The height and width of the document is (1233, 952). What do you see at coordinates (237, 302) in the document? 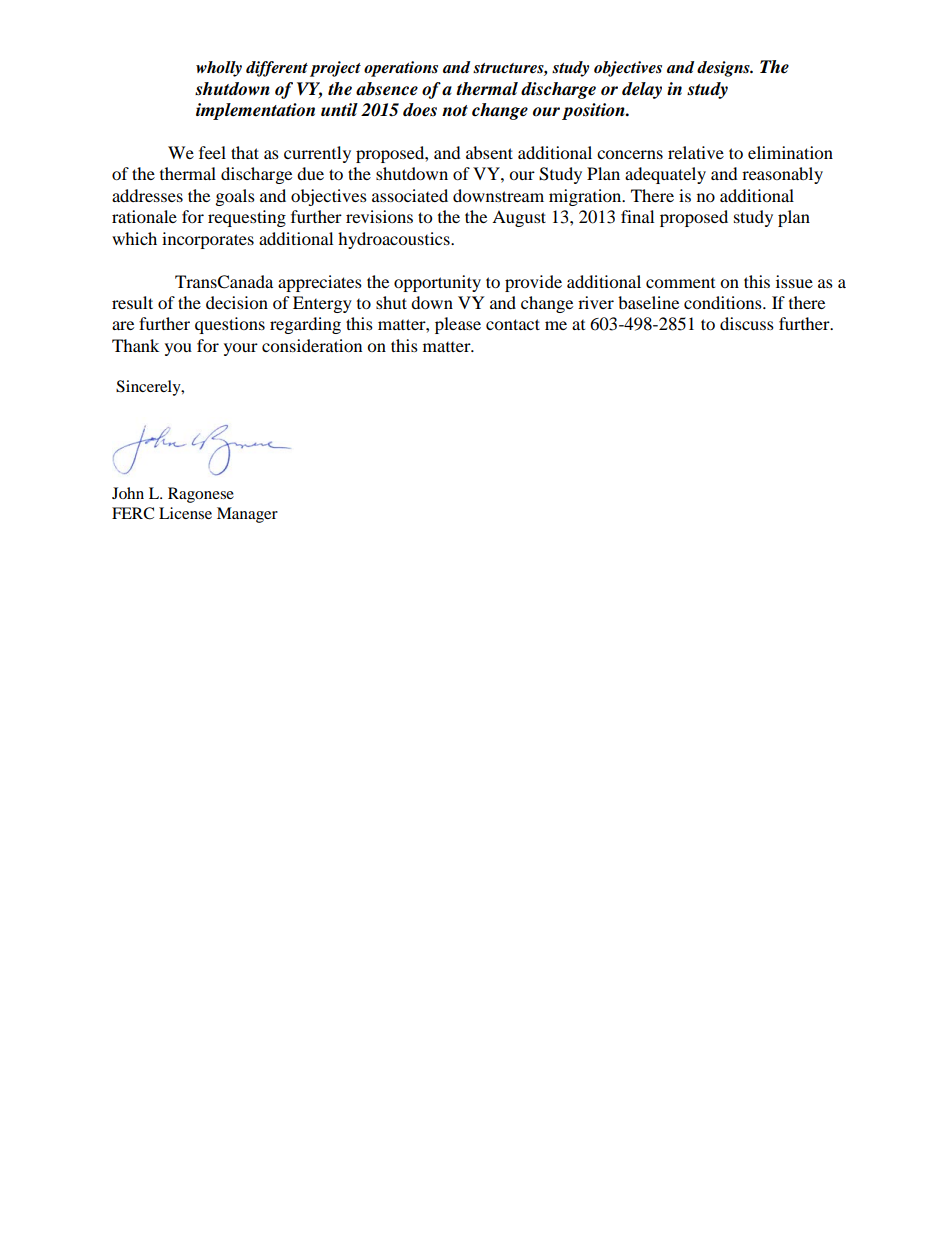
I see `decision` at bounding box center [237, 302].
